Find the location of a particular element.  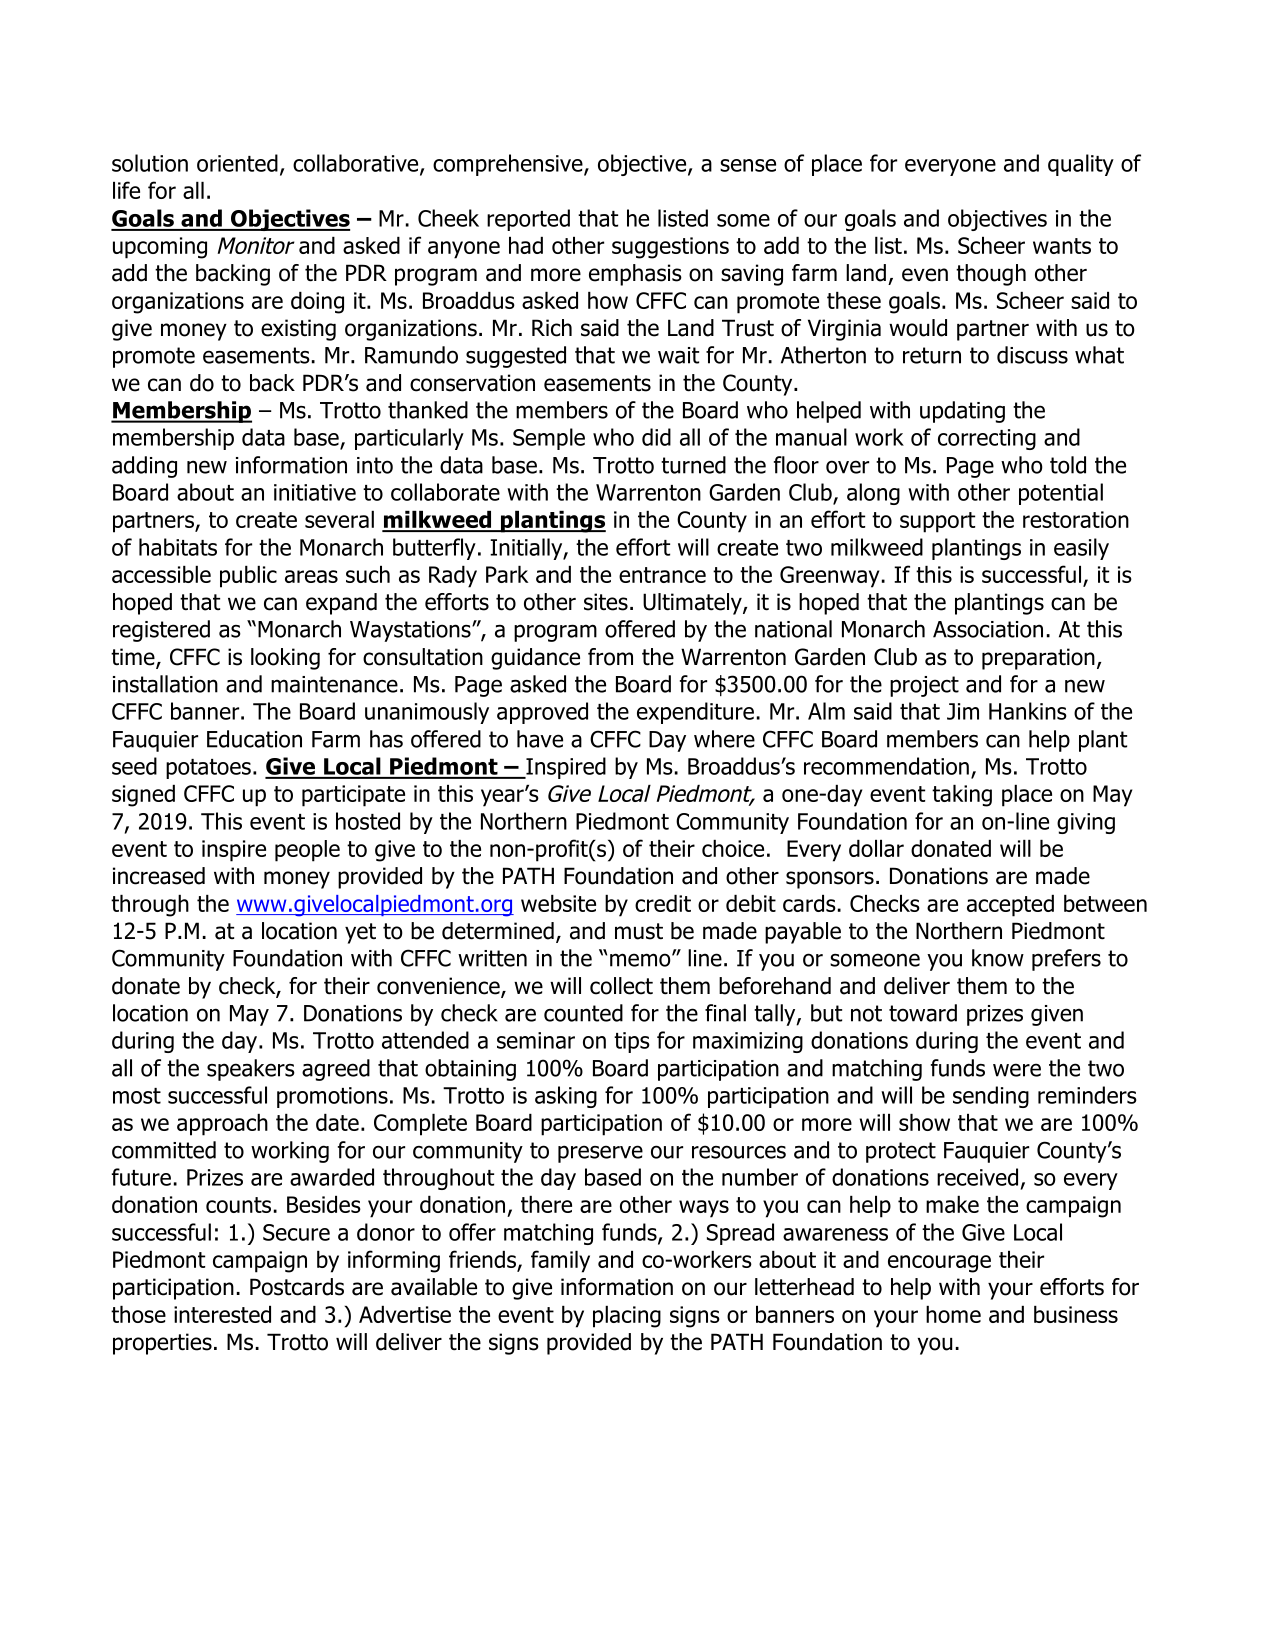

initiative is located at coordinates (315, 492).
